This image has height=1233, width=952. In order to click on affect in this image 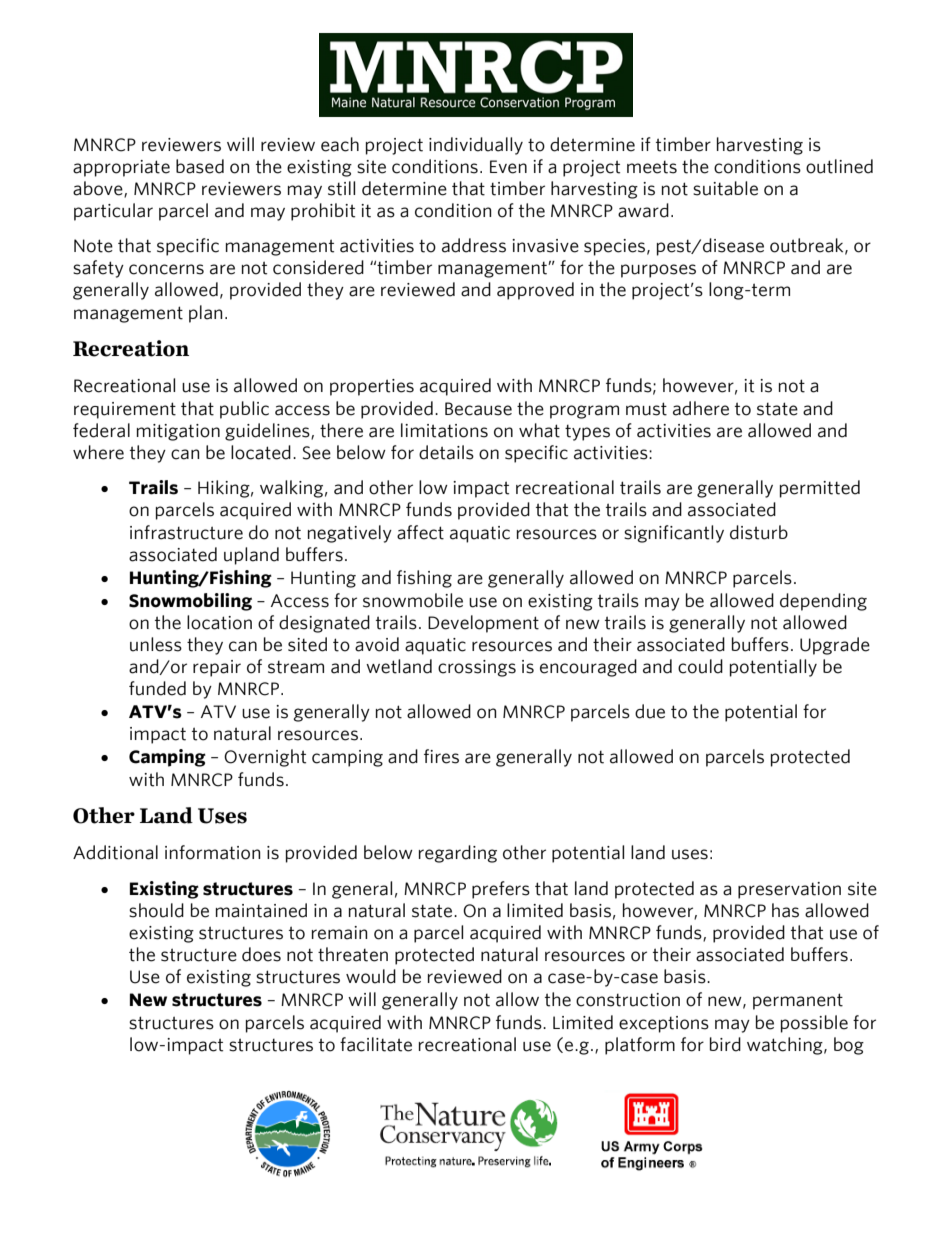, I will do `click(420, 532)`.
